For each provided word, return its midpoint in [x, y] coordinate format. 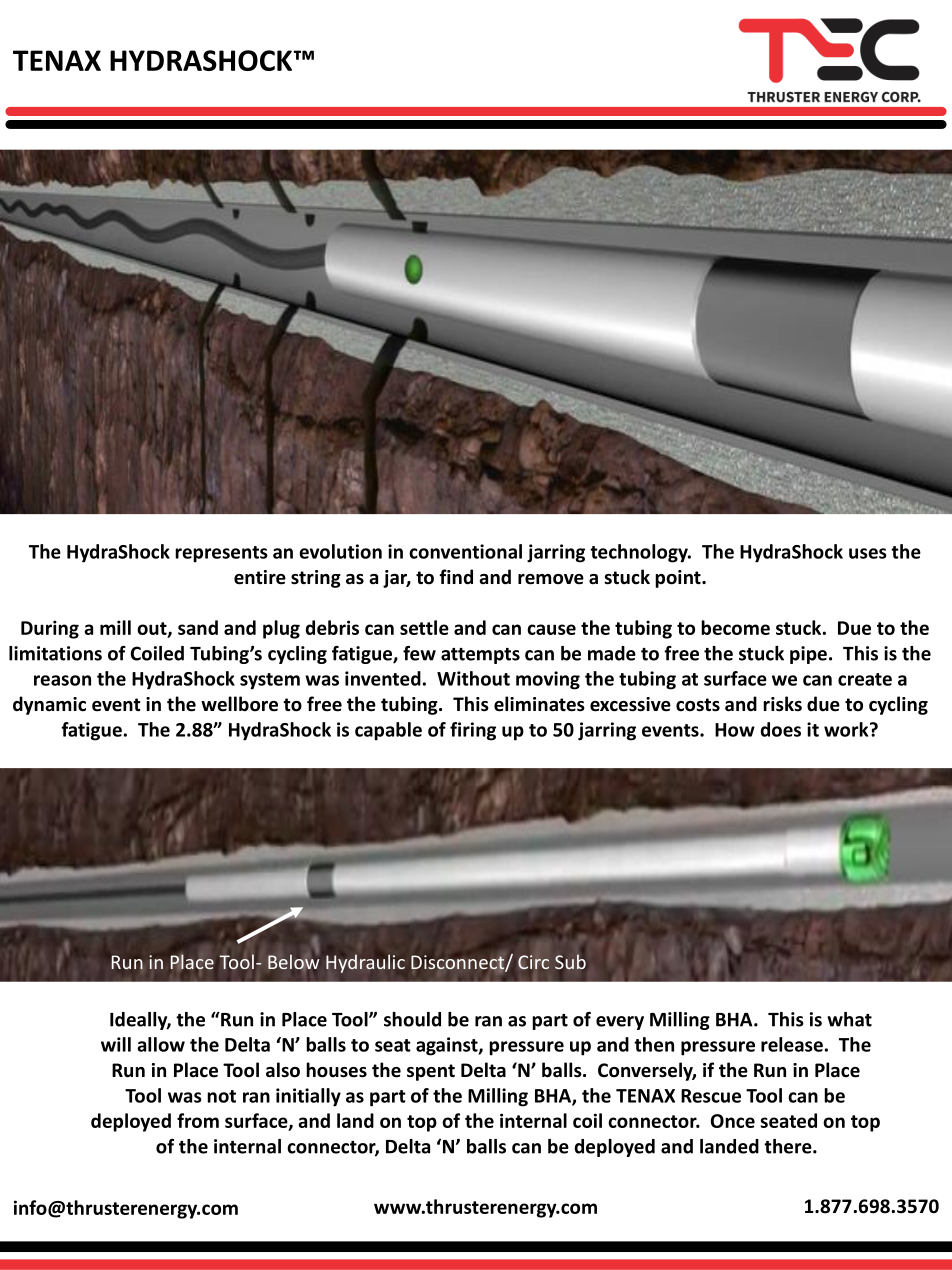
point [679, 579]
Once [733, 1121]
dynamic [49, 705]
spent [431, 1072]
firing [473, 731]
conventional [465, 551]
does [781, 729]
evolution [340, 551]
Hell [38, 60]
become [735, 627]
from [198, 1120]
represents [221, 554]
